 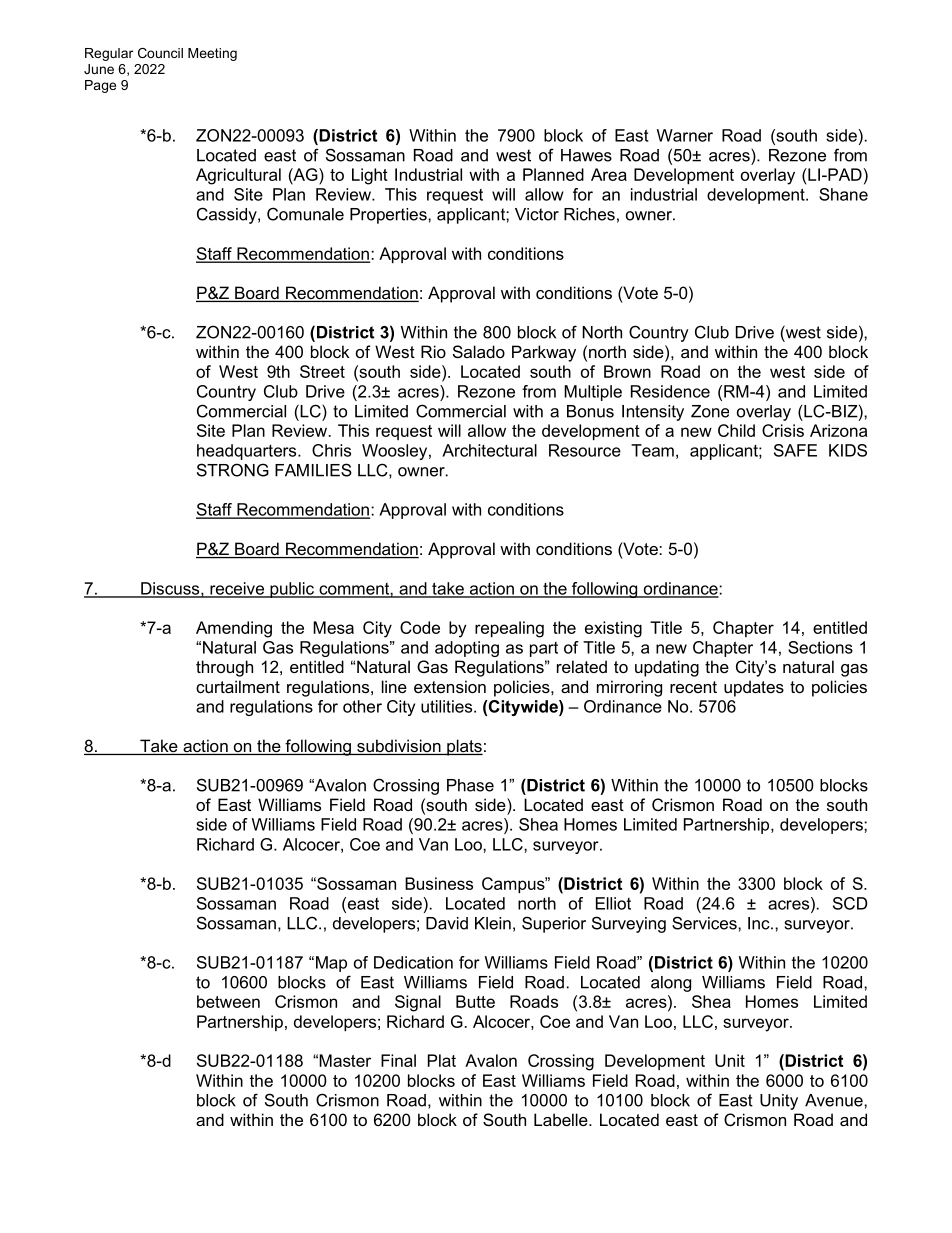 I want to click on between, so click(x=228, y=1001).
